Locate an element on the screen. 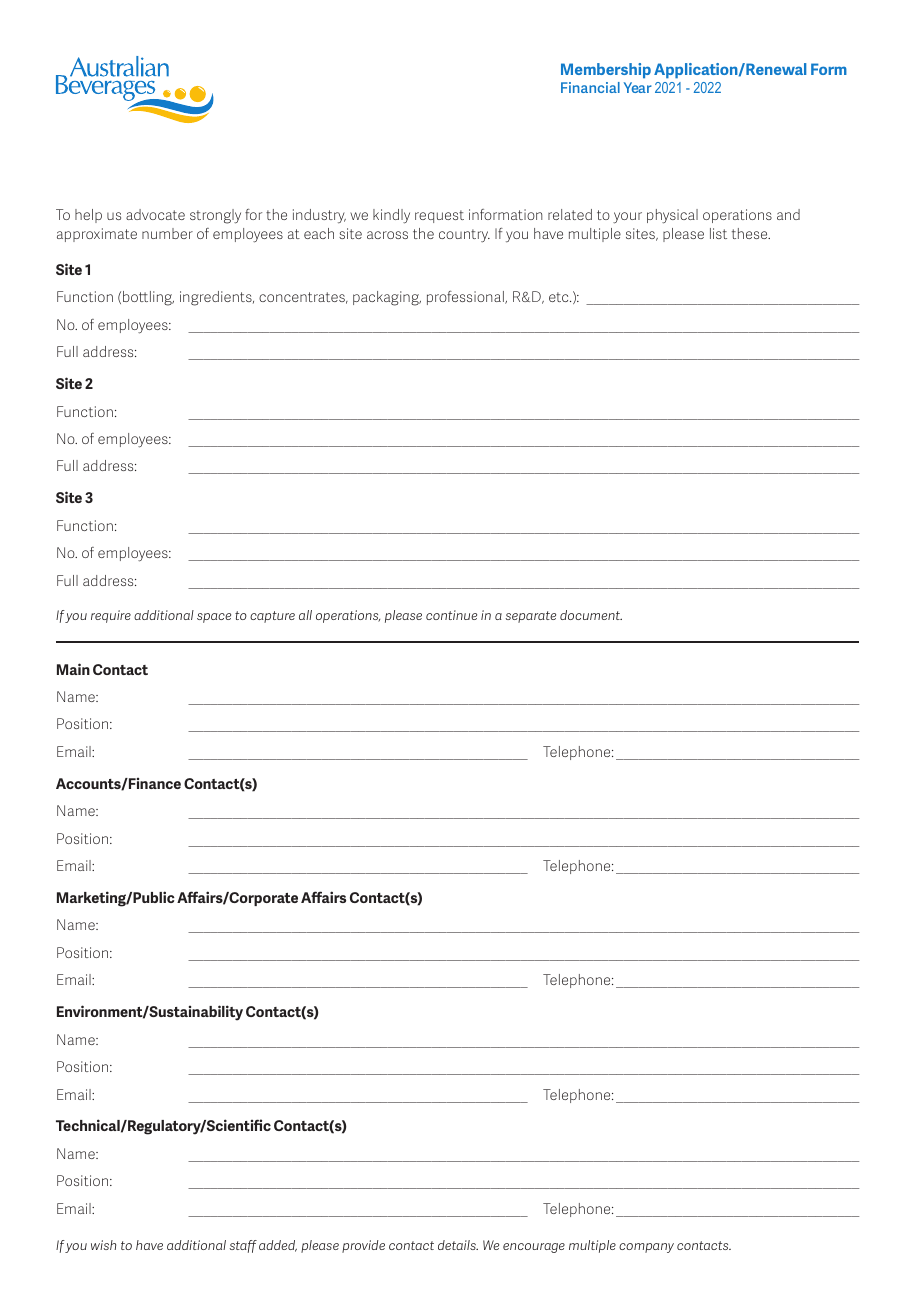  require is located at coordinates (111, 616).
